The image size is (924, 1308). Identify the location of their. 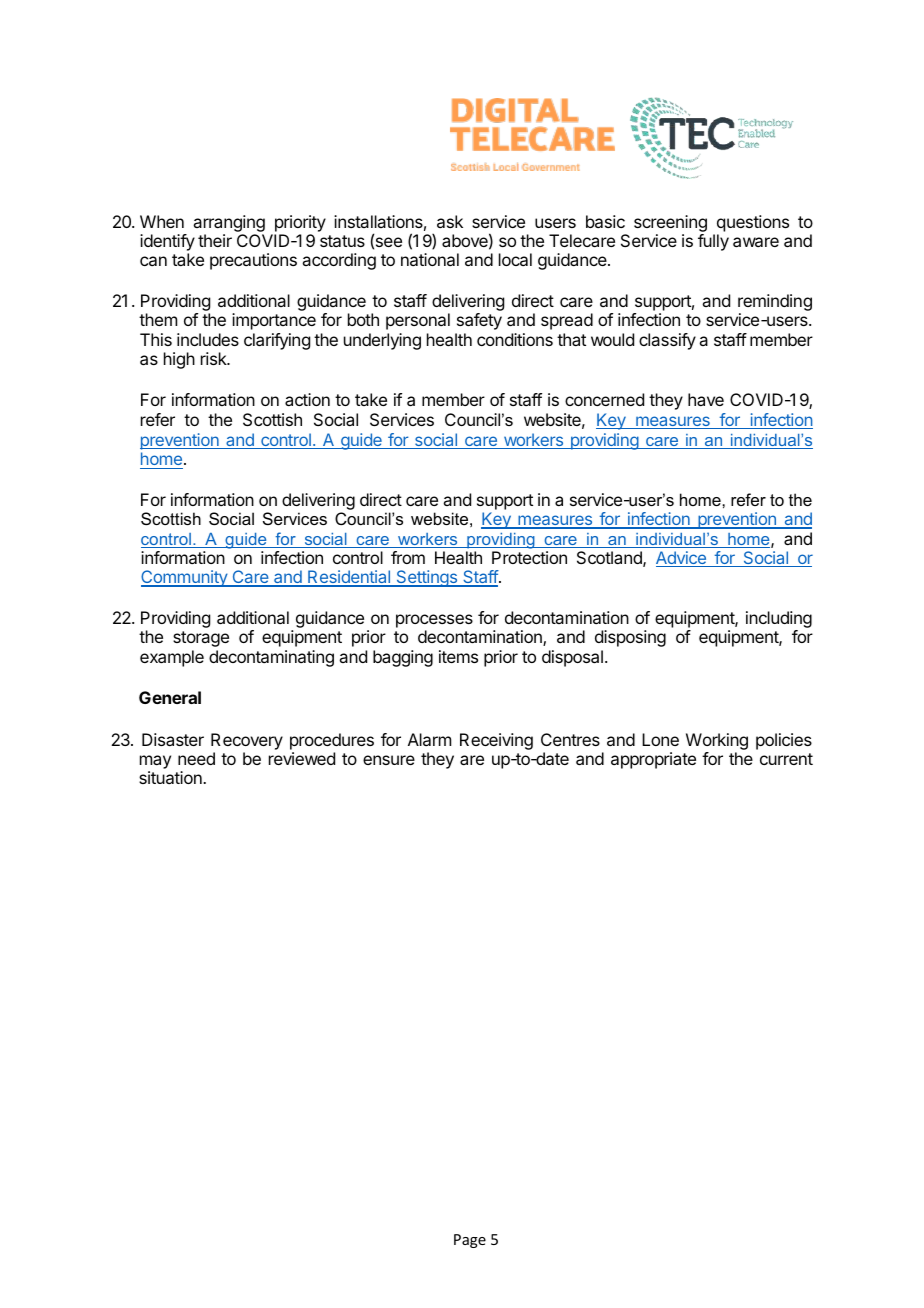
(215, 240).
